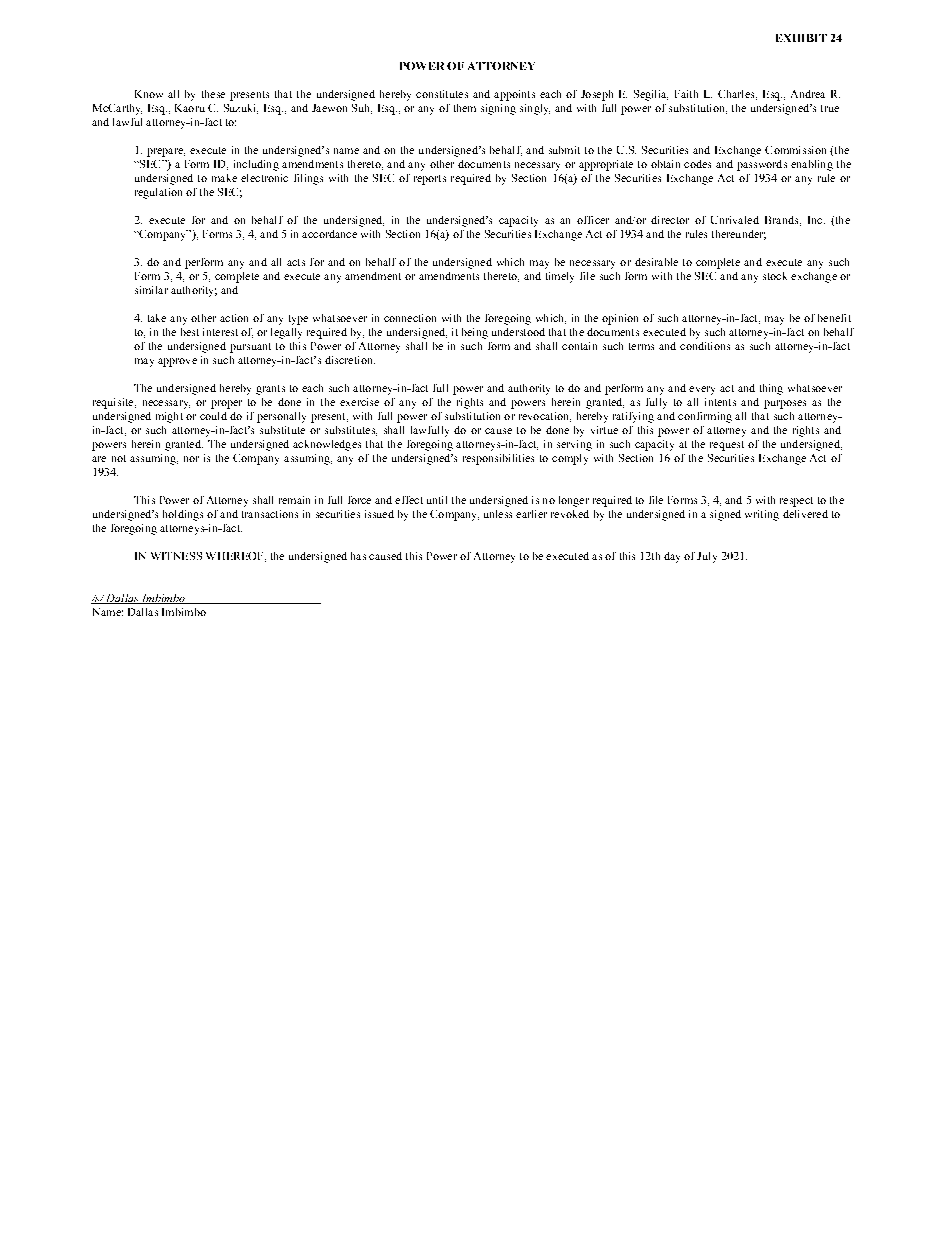 The image size is (952, 1233). What do you see at coordinates (707, 557) in the screenshot?
I see `July` at bounding box center [707, 557].
